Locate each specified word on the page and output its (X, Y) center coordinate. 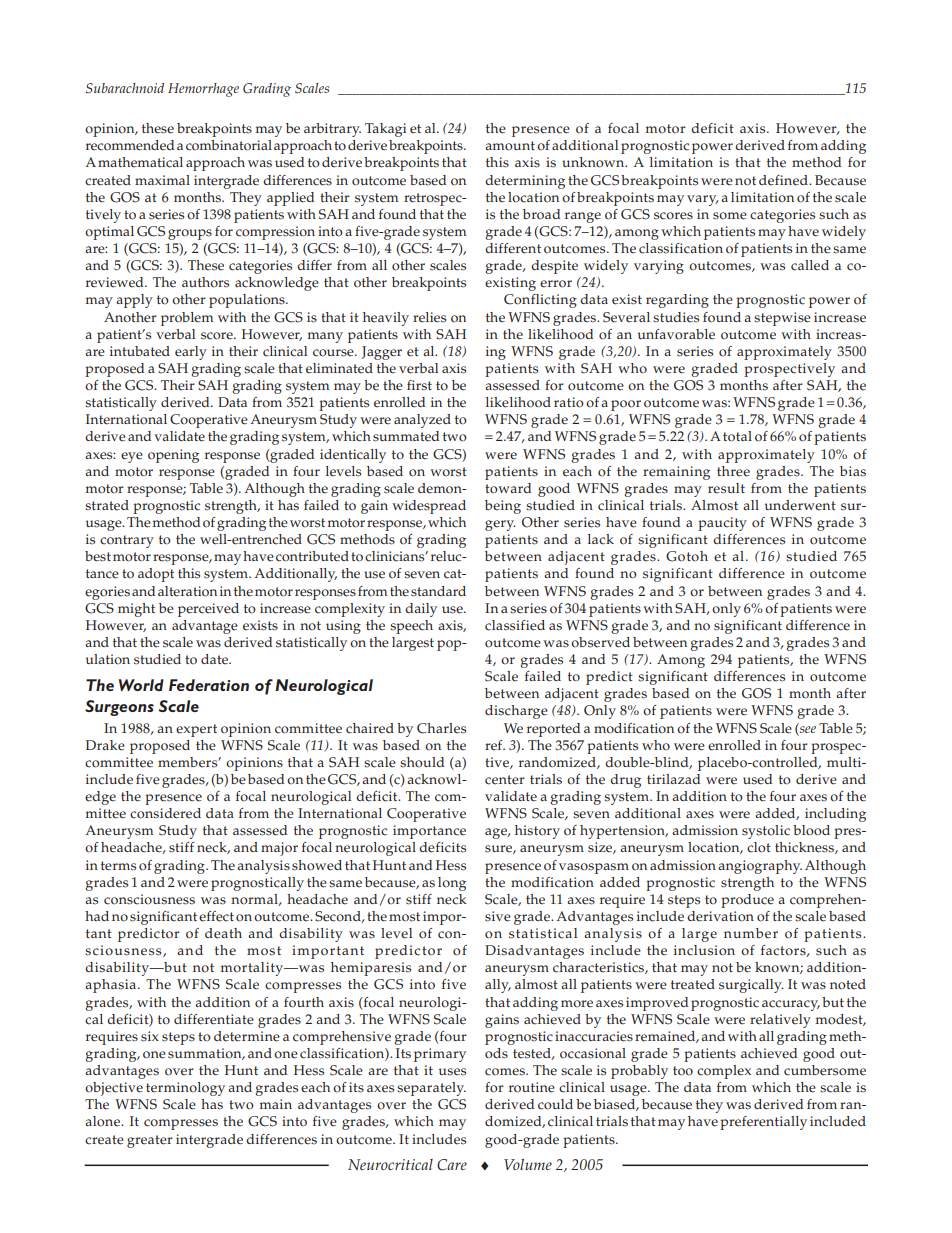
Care (452, 1165)
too (683, 1071)
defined (784, 180)
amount (510, 146)
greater (150, 1141)
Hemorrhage (203, 90)
